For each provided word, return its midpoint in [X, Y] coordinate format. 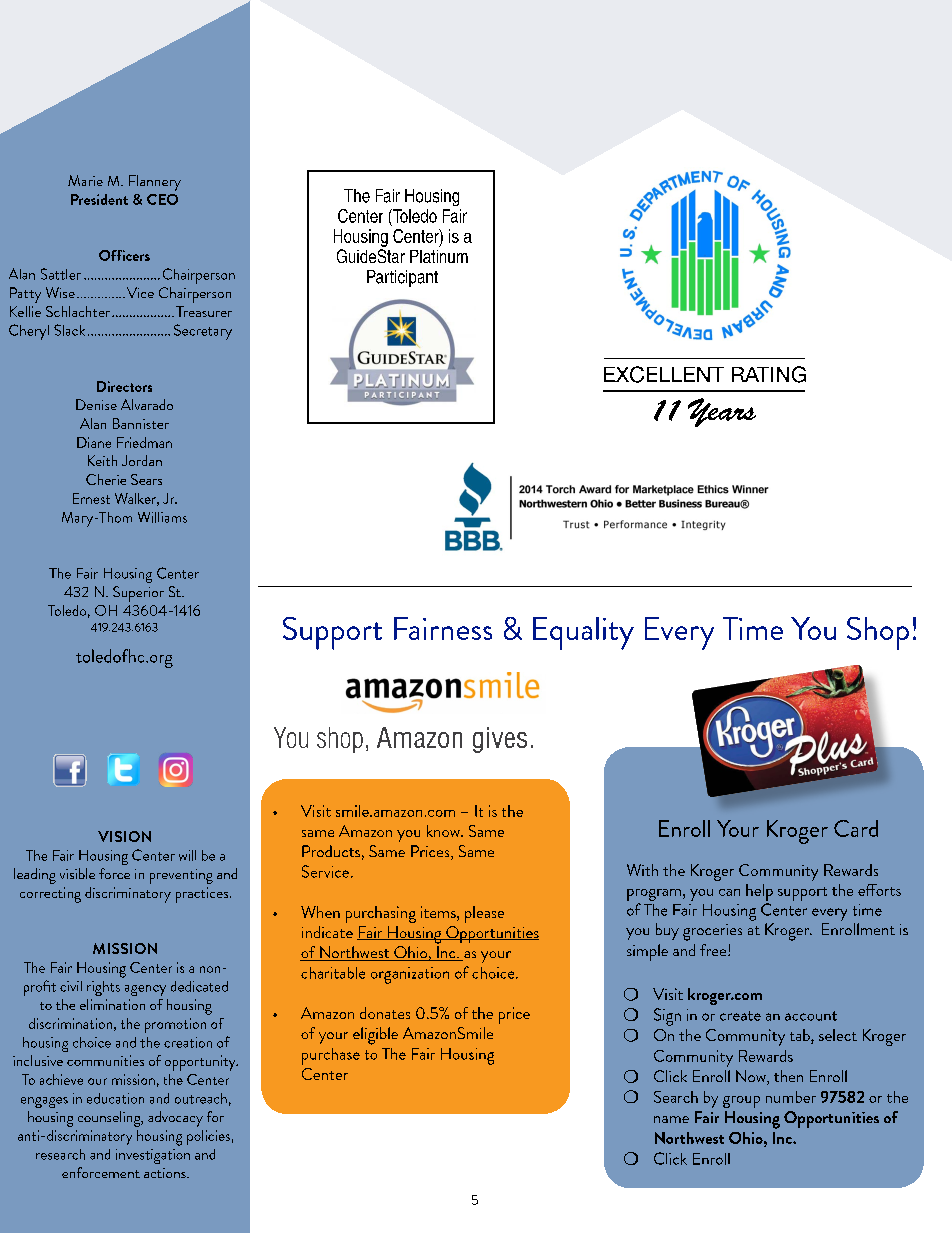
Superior [138, 594]
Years [722, 412]
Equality [583, 633]
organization [410, 975]
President [99, 199]
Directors [124, 386]
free [714, 950]
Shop [878, 633]
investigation [153, 1156]
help [759, 892]
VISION [124, 836]
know [444, 831]
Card [856, 828]
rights [103, 988]
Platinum [439, 256]
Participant [402, 278]
